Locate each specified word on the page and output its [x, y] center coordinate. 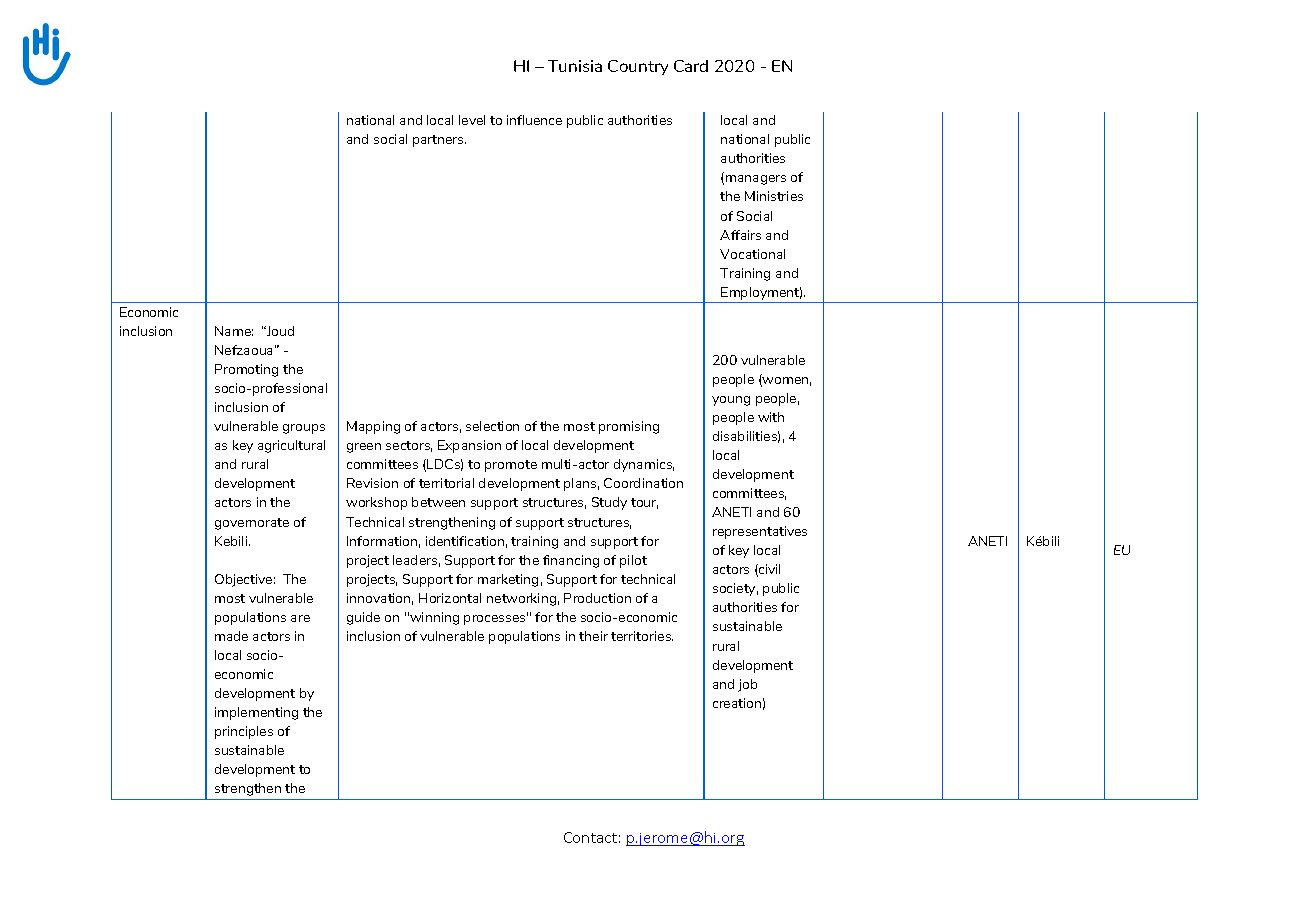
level [472, 120]
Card [691, 66]
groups [304, 429]
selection [492, 426]
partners [439, 141]
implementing [256, 713]
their [593, 636]
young [731, 401]
